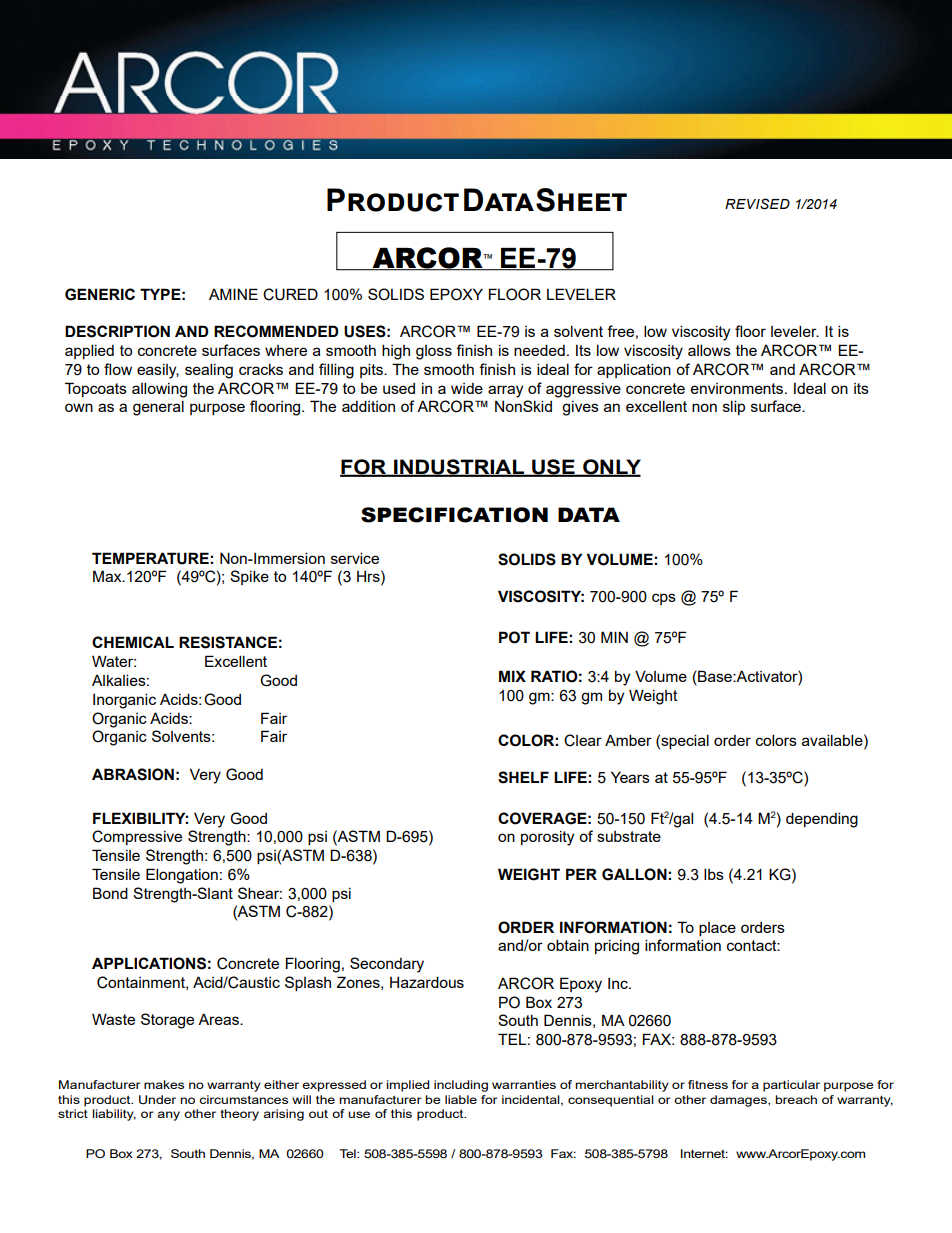 This screenshot has width=952, height=1233. Describe the element at coordinates (164, 1084) in the screenshot. I see `makes` at that location.
